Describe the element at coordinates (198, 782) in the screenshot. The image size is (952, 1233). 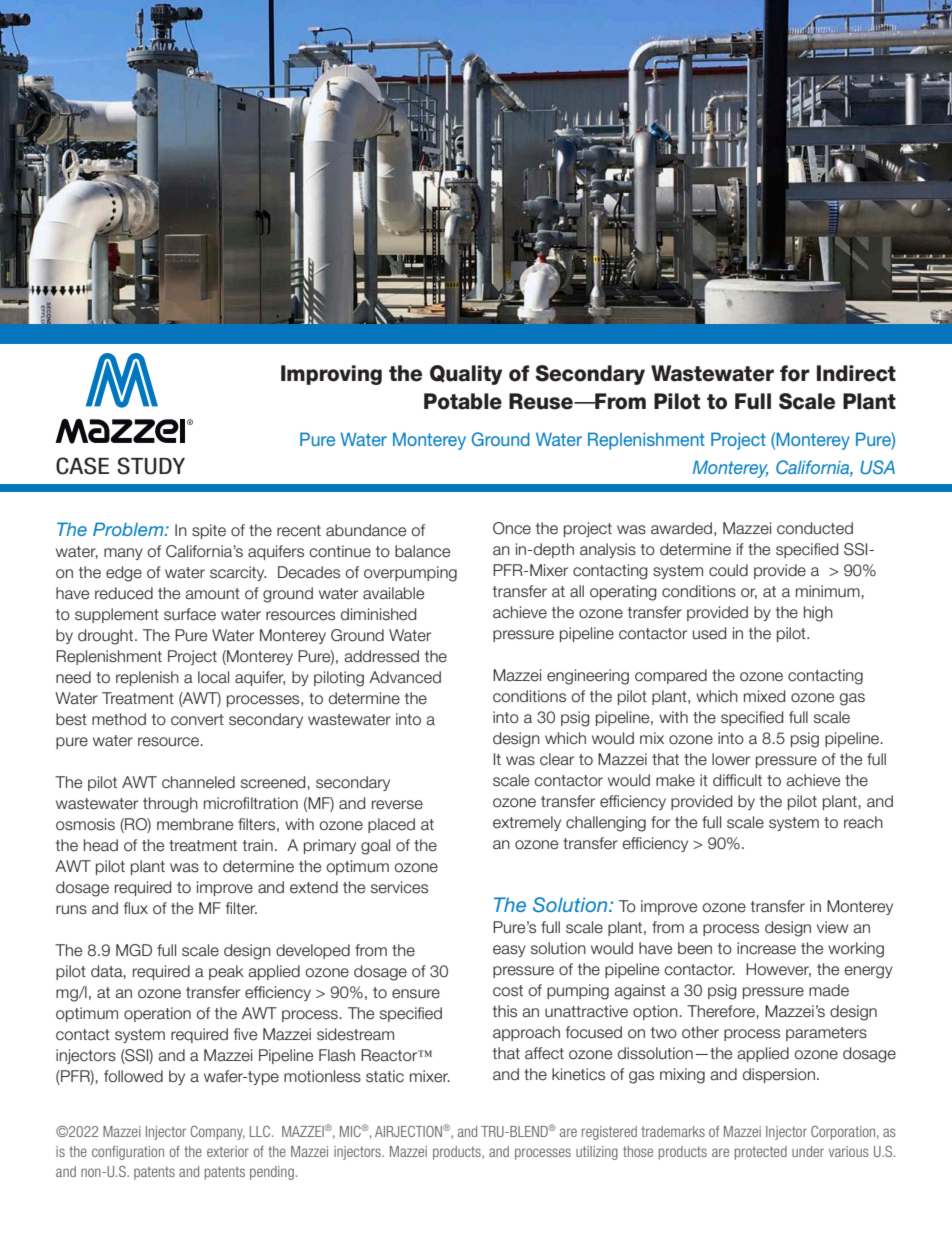
I see `channeled` at that location.
